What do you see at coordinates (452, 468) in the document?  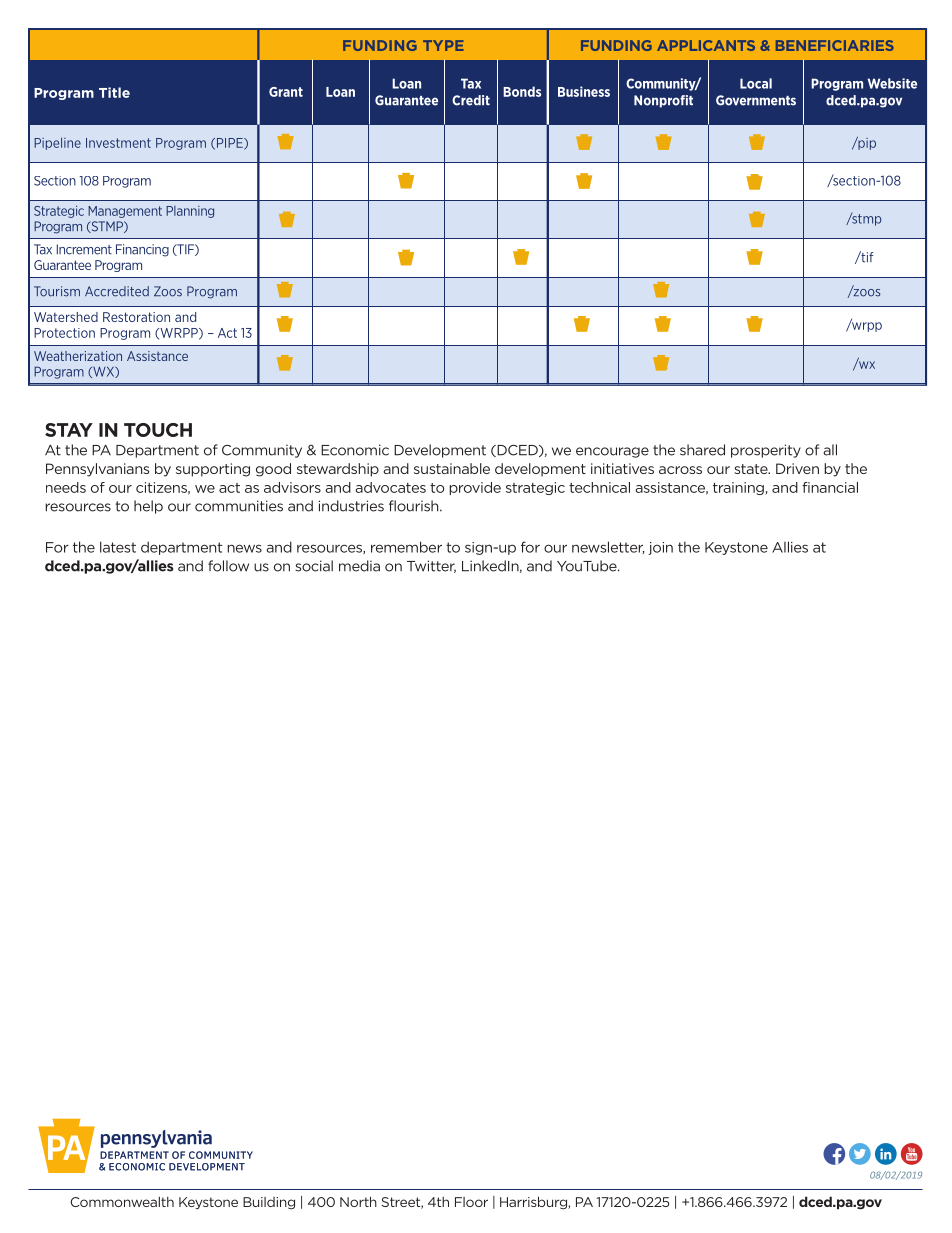 I see `sustainable` at bounding box center [452, 468].
